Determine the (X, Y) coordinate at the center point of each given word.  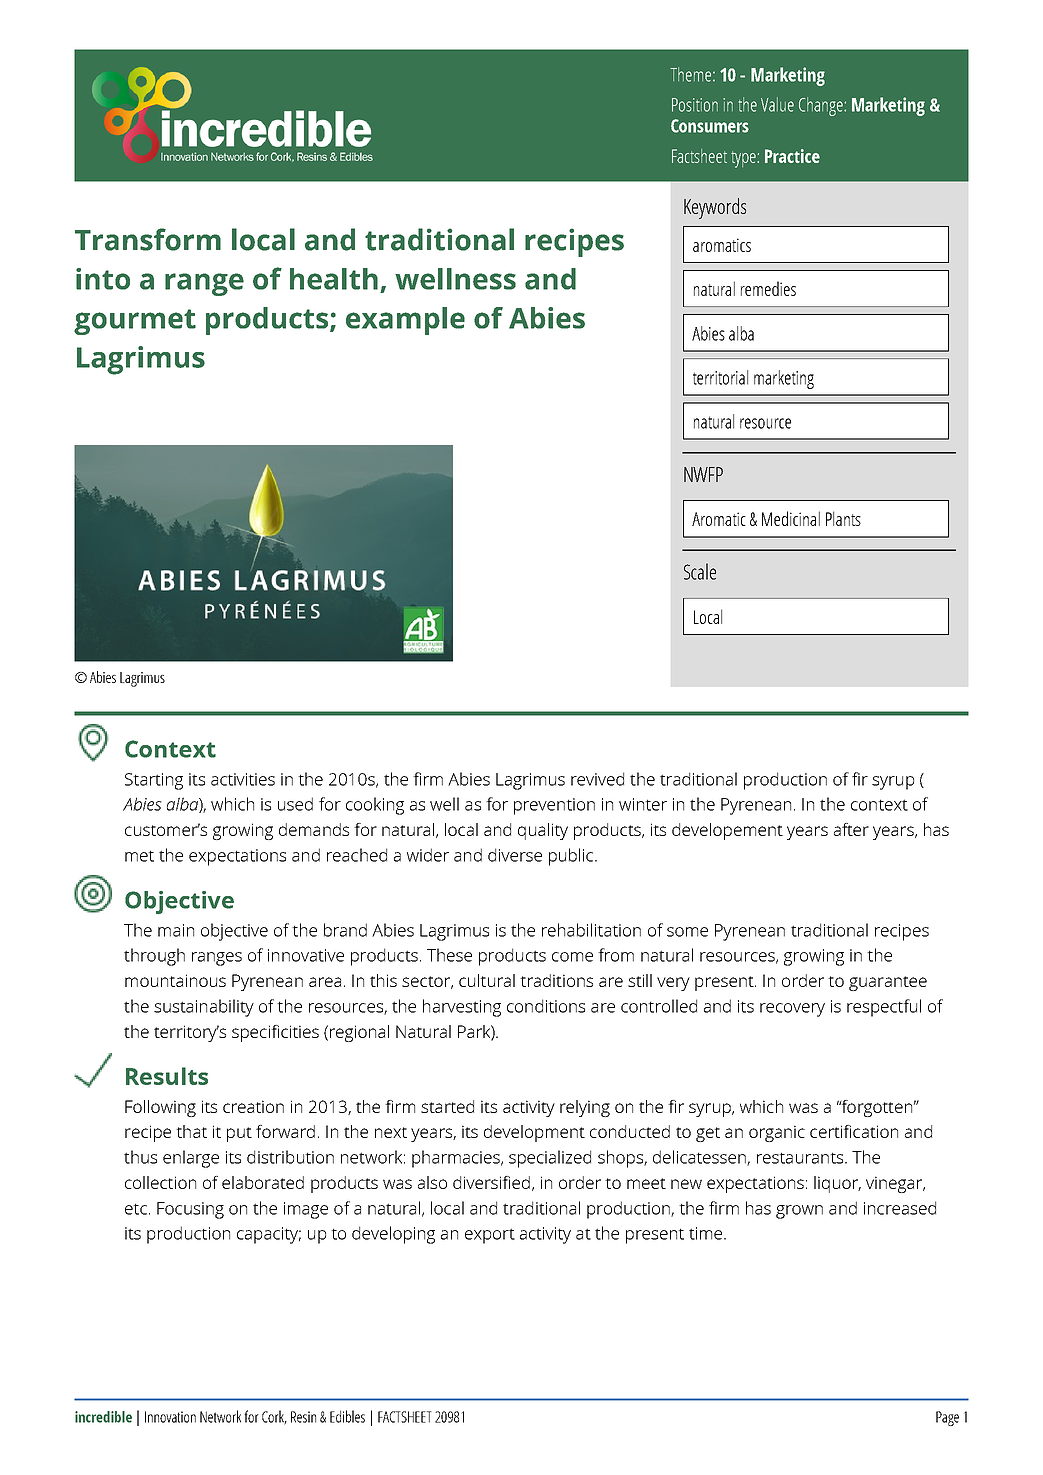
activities (243, 779)
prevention (554, 806)
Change (822, 106)
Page (947, 1418)
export (490, 1236)
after (851, 829)
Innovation (170, 1417)
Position (695, 105)
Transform (148, 239)
